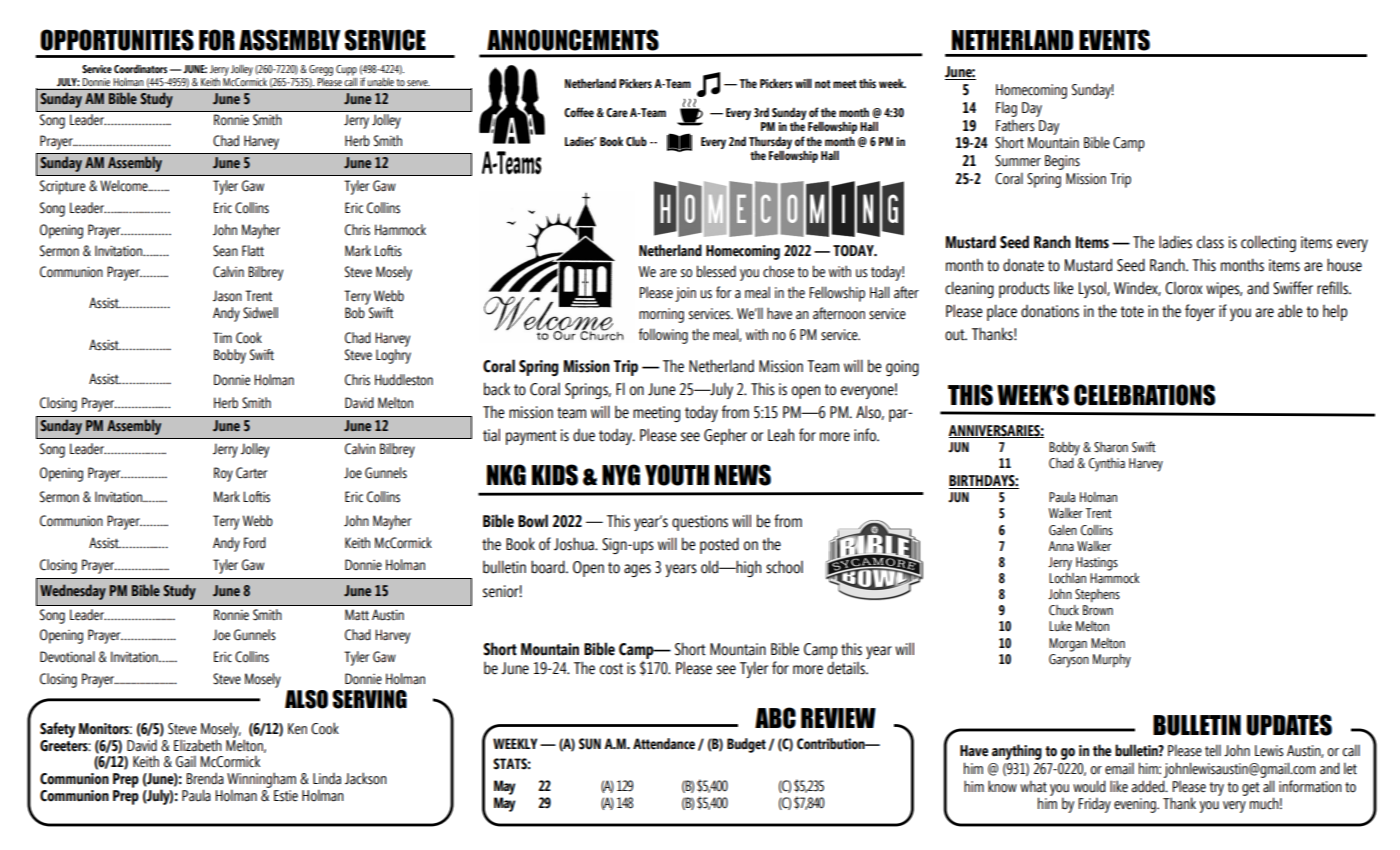 The image size is (1400, 850). I want to click on Jason, so click(227, 296).
